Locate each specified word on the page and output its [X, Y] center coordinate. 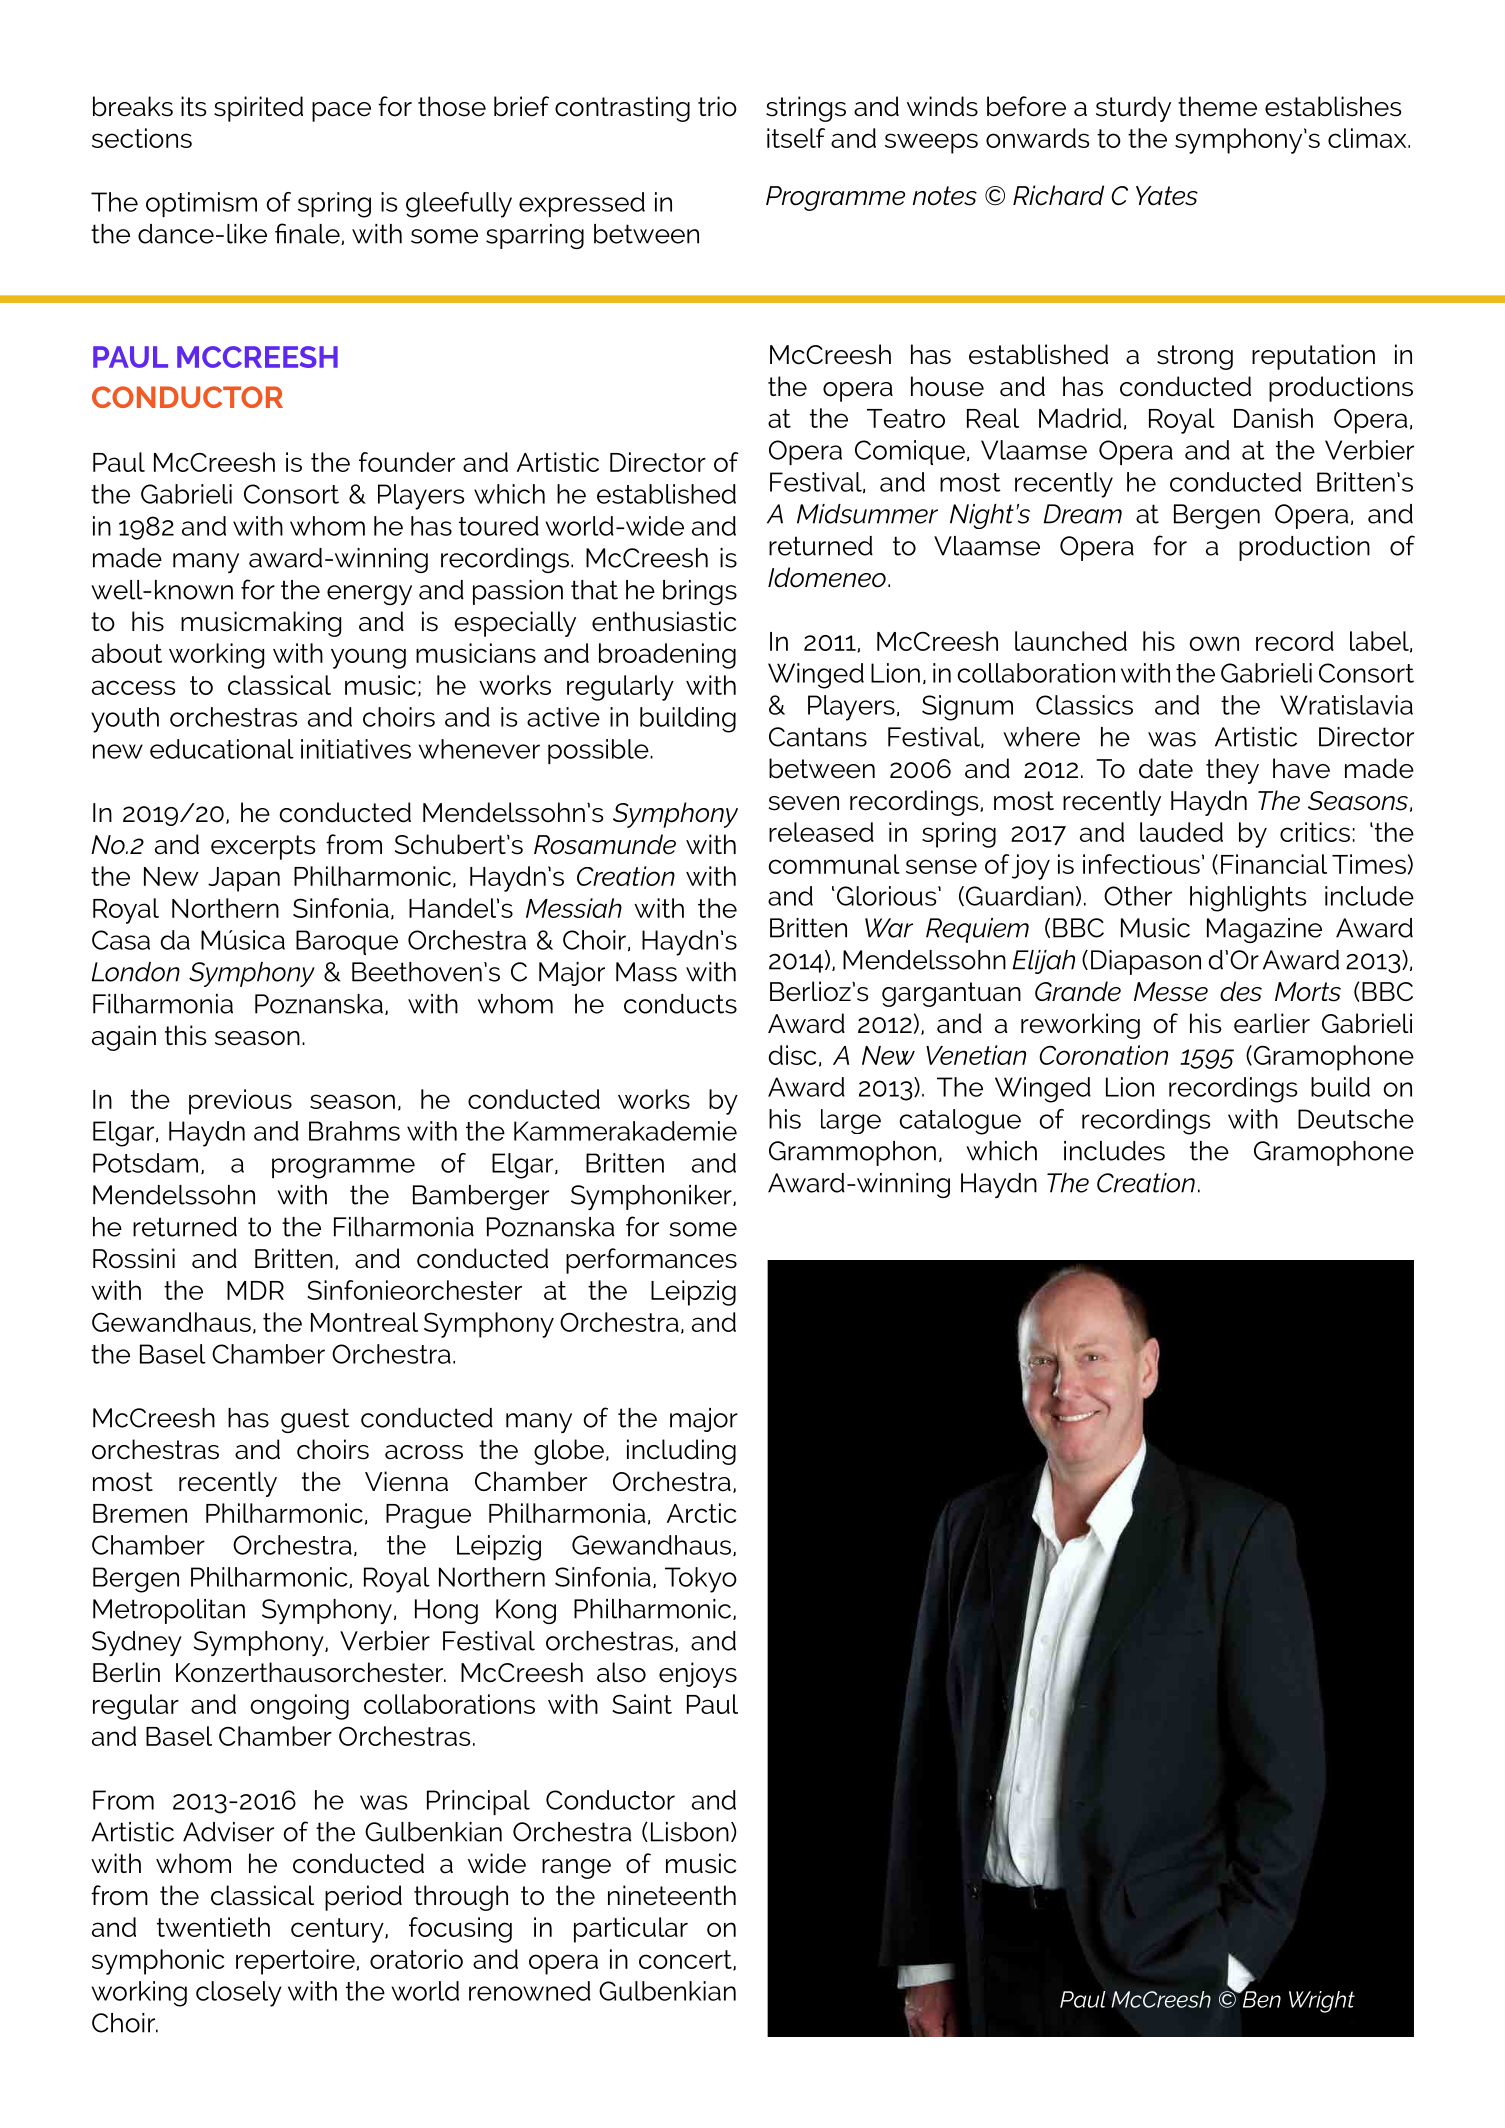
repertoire [296, 1962]
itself [796, 138]
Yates [1167, 196]
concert [686, 1960]
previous [240, 1102]
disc [792, 1055]
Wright [1322, 2002]
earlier [1272, 1023]
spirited [258, 109]
